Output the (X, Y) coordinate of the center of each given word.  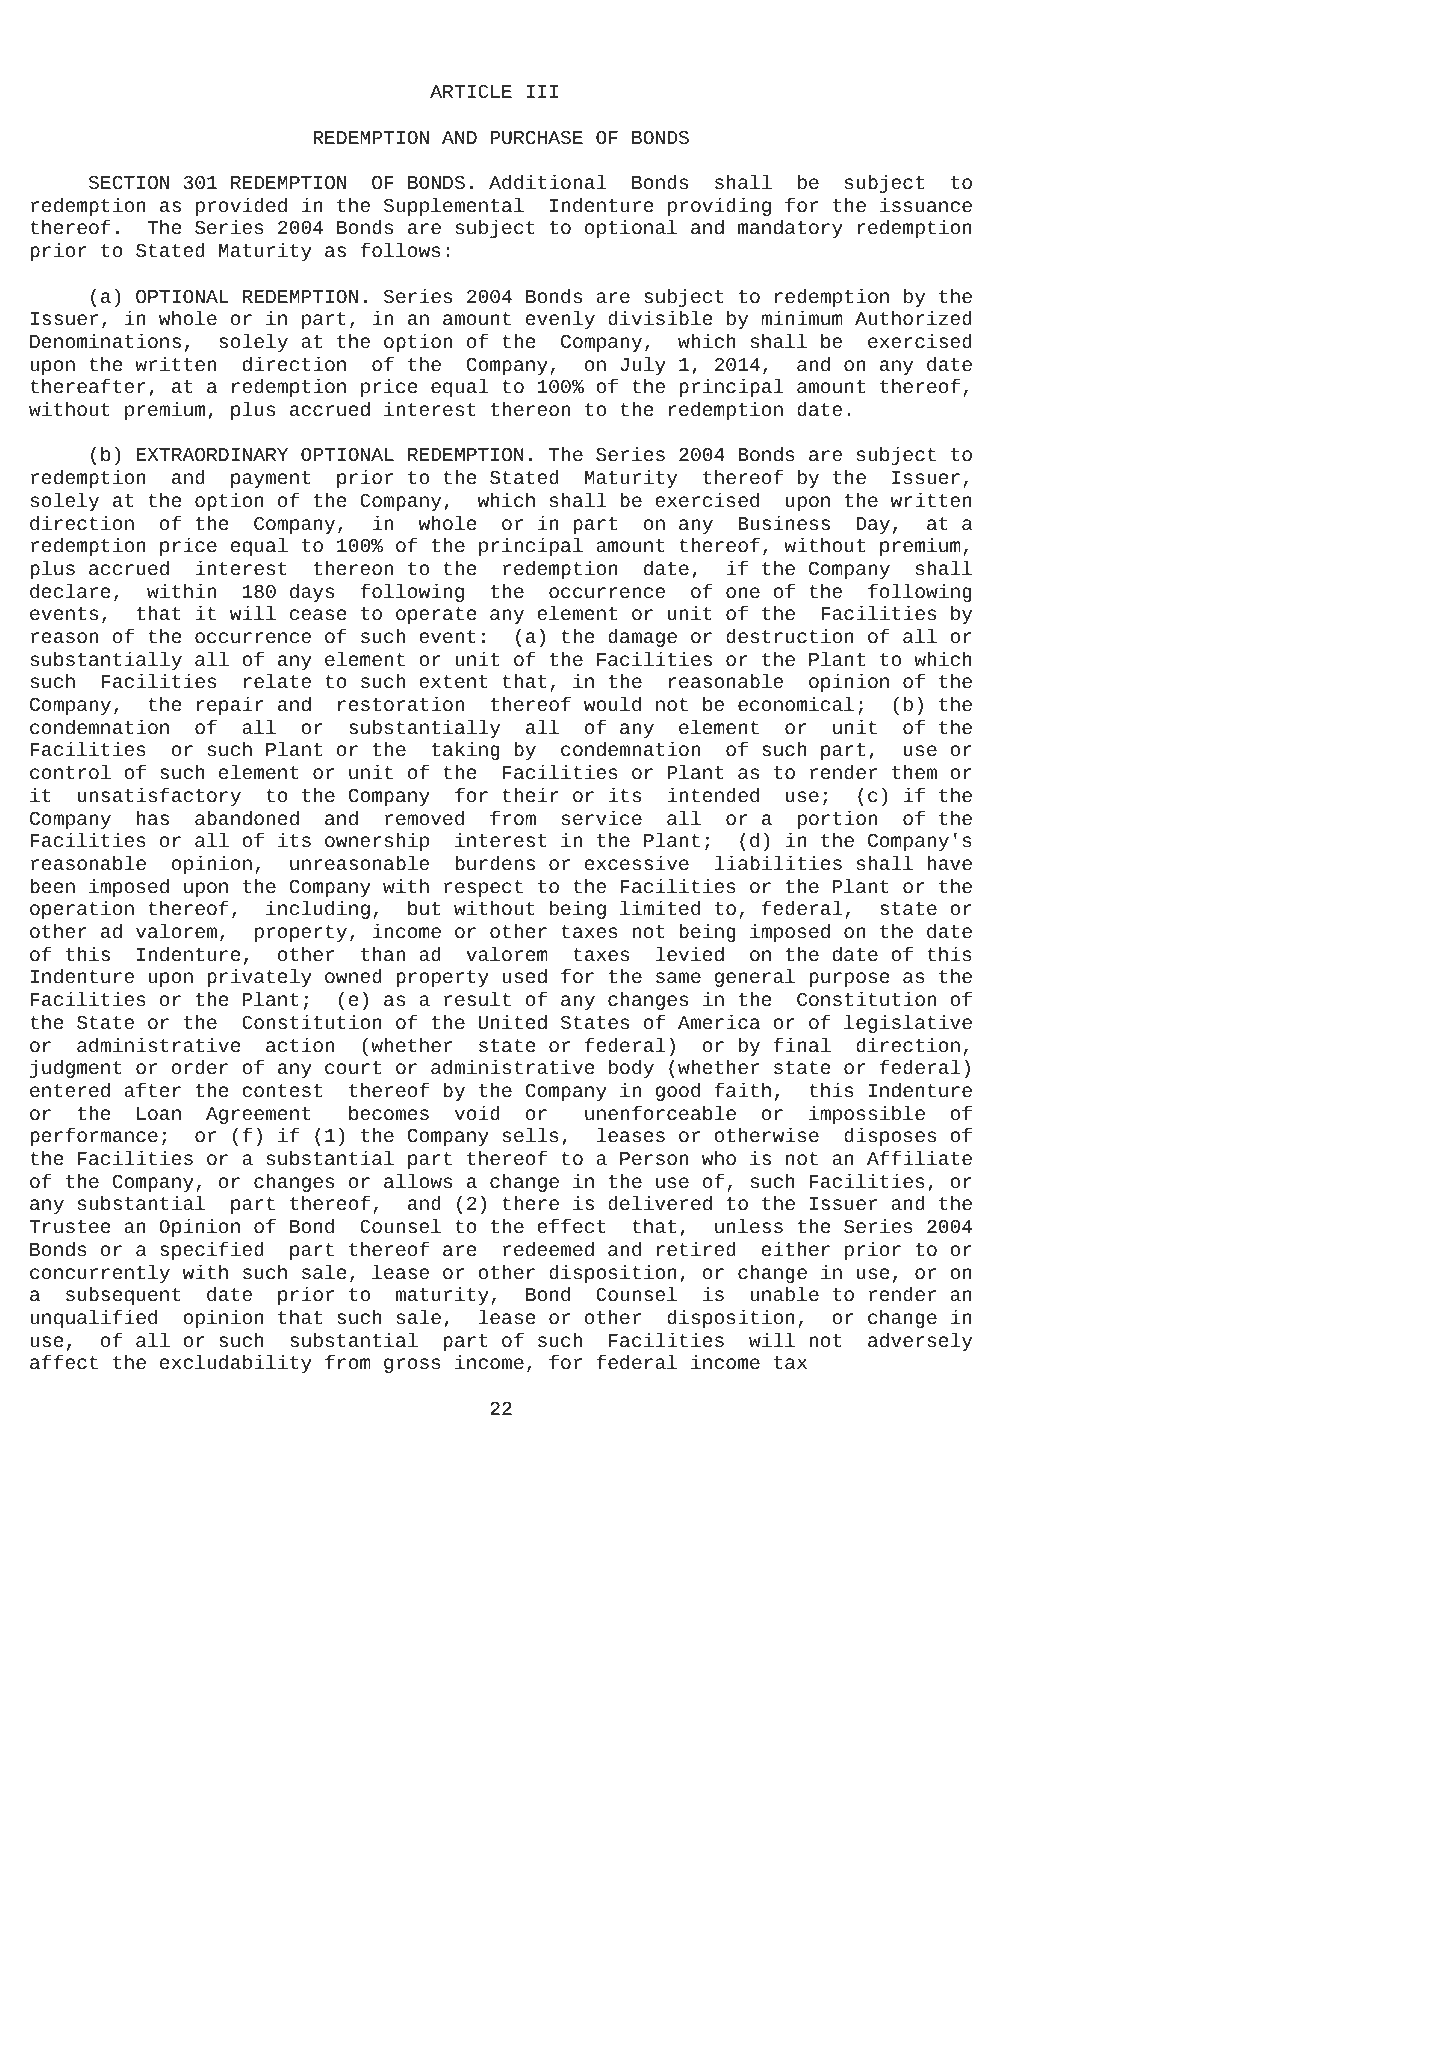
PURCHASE (536, 137)
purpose (849, 979)
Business (784, 522)
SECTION (129, 182)
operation (82, 909)
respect (483, 888)
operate (436, 615)
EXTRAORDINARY (212, 454)
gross (412, 1365)
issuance (926, 204)
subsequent (123, 1295)
